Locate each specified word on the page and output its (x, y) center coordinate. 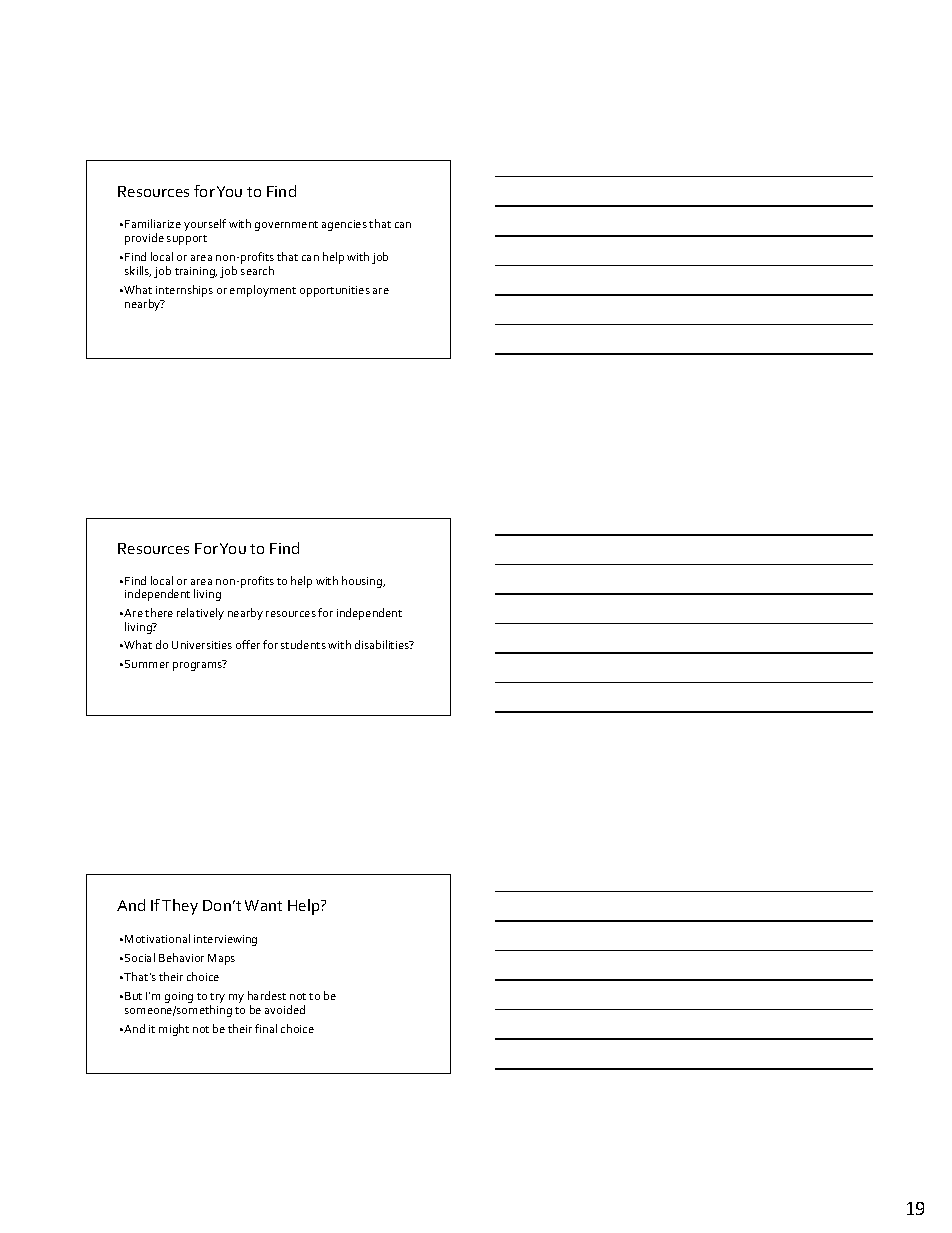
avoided (285, 1009)
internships (184, 291)
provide (144, 239)
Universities (202, 645)
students (303, 644)
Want (263, 905)
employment (263, 291)
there (159, 612)
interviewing (225, 940)
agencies (344, 225)
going (179, 997)
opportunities (335, 291)
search (257, 270)
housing (363, 582)
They (180, 907)
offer (248, 644)
